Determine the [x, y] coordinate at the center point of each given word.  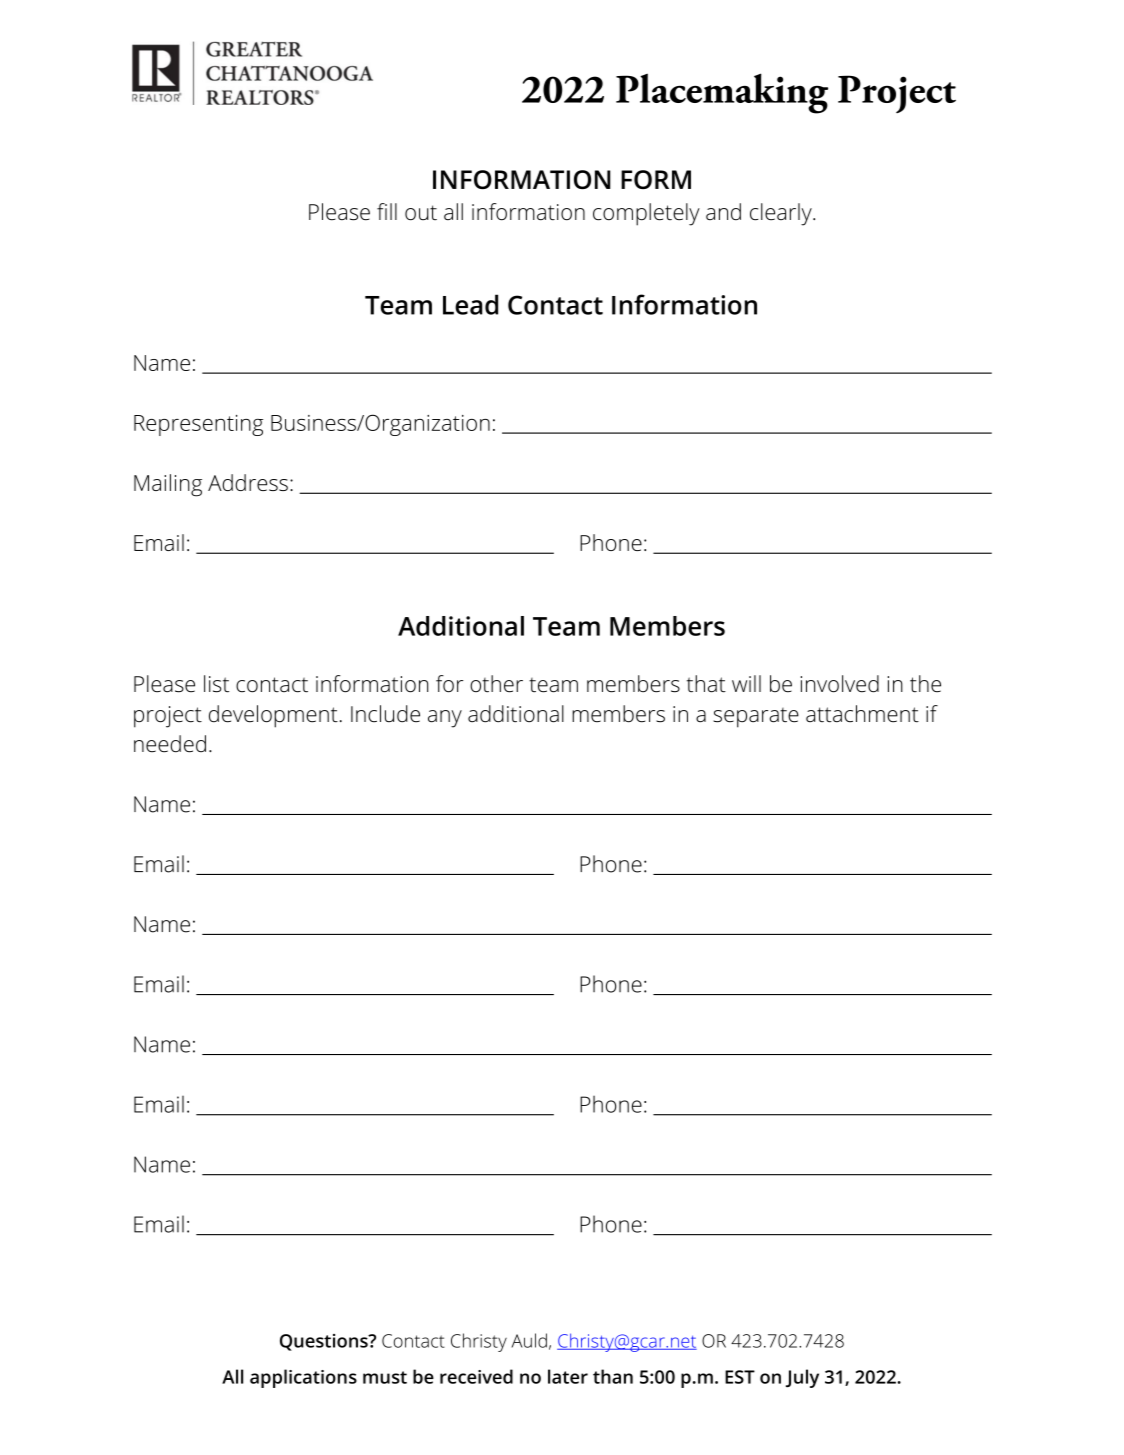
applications [303, 1378]
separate [756, 718]
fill [387, 211]
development [273, 716]
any [445, 719]
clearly [782, 214]
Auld [529, 1340]
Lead [470, 304]
